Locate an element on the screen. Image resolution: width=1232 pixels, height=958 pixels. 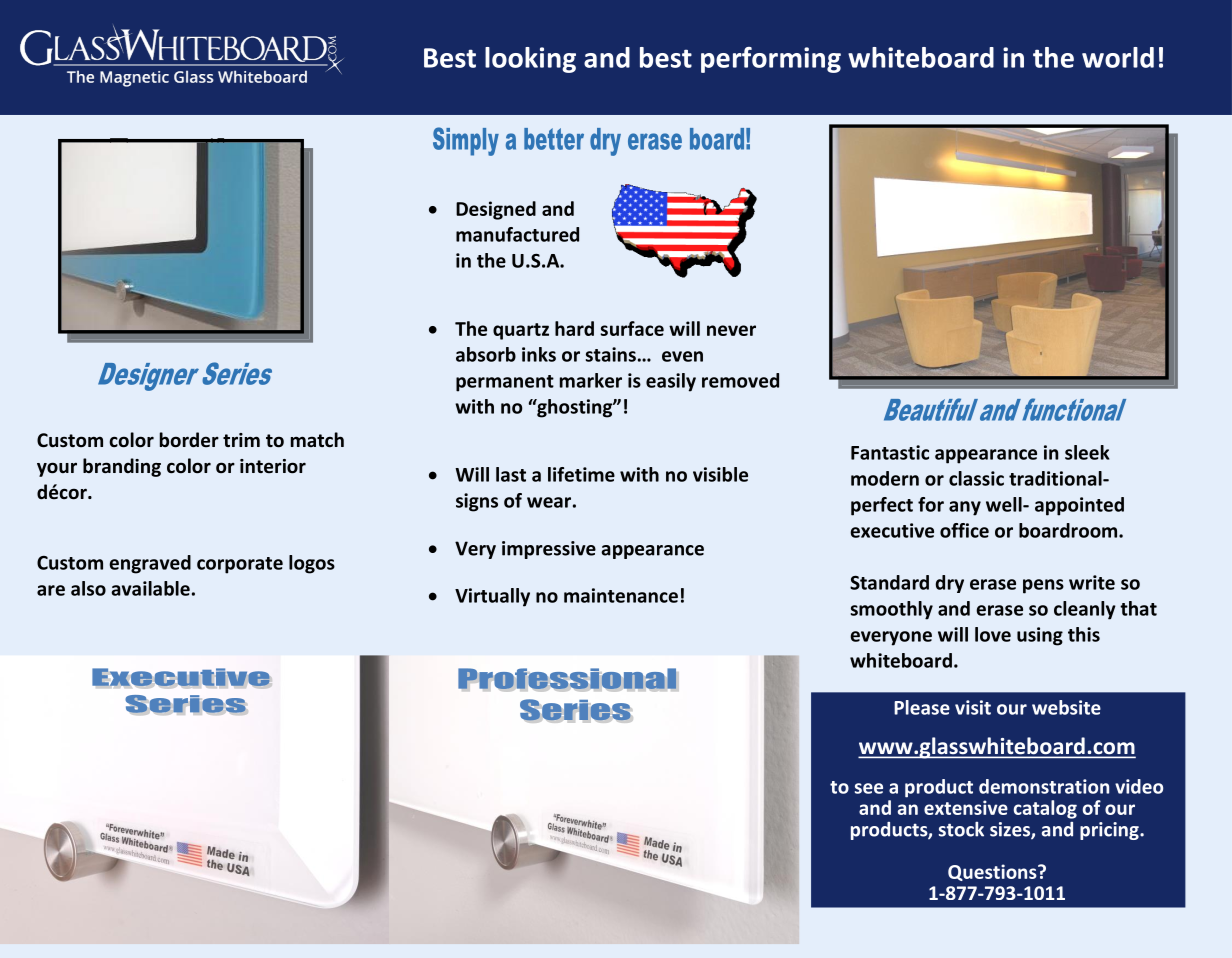
lifetime is located at coordinates (581, 474).
